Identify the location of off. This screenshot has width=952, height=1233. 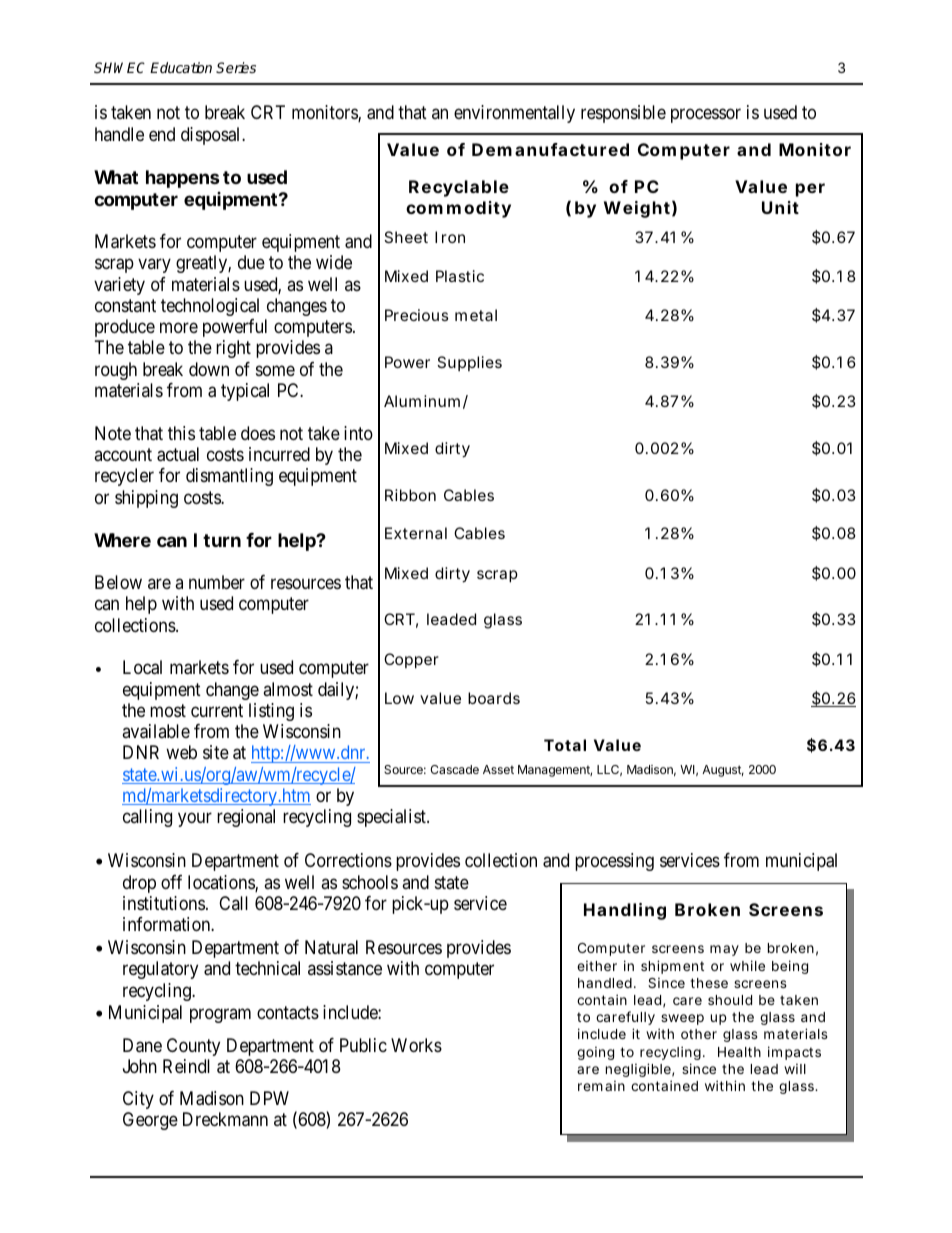
(171, 882).
